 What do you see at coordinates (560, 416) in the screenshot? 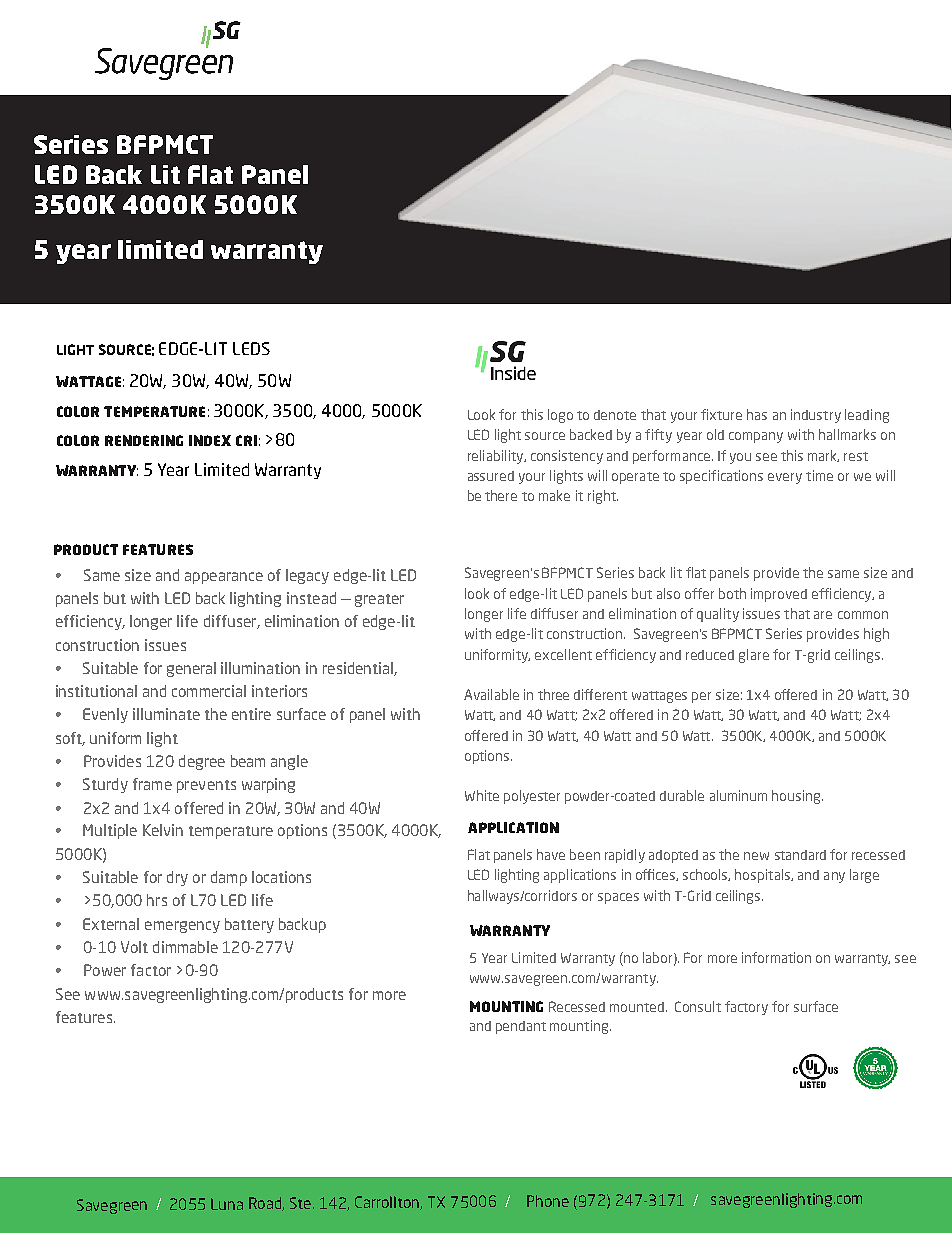
I see `logo` at bounding box center [560, 416].
